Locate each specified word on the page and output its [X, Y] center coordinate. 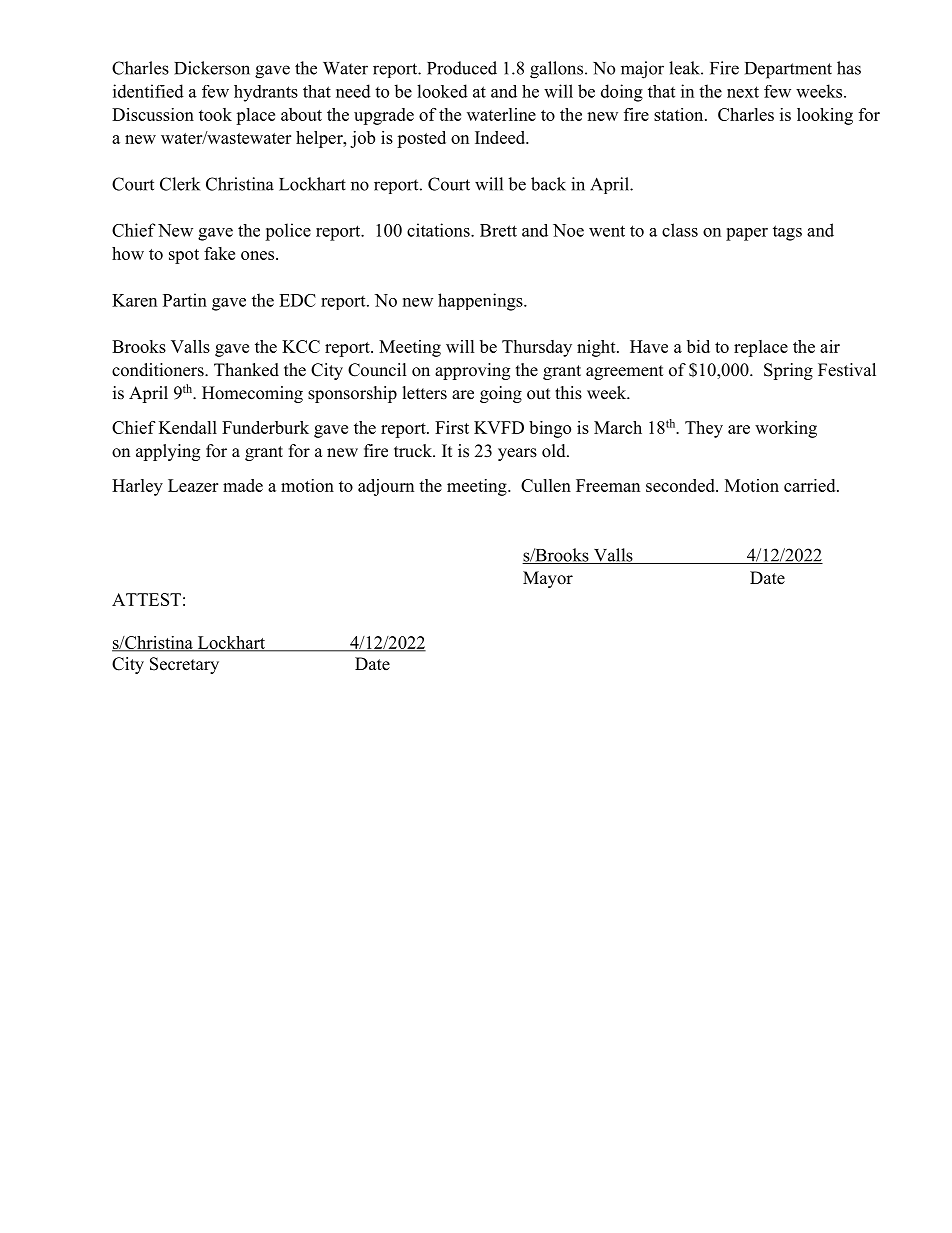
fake [219, 253]
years [517, 454]
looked [442, 91]
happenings [481, 302]
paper [747, 234]
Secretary [184, 665]
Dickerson [212, 68]
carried [811, 485]
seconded [681, 485]
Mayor [548, 579]
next [743, 92]
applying [168, 452]
